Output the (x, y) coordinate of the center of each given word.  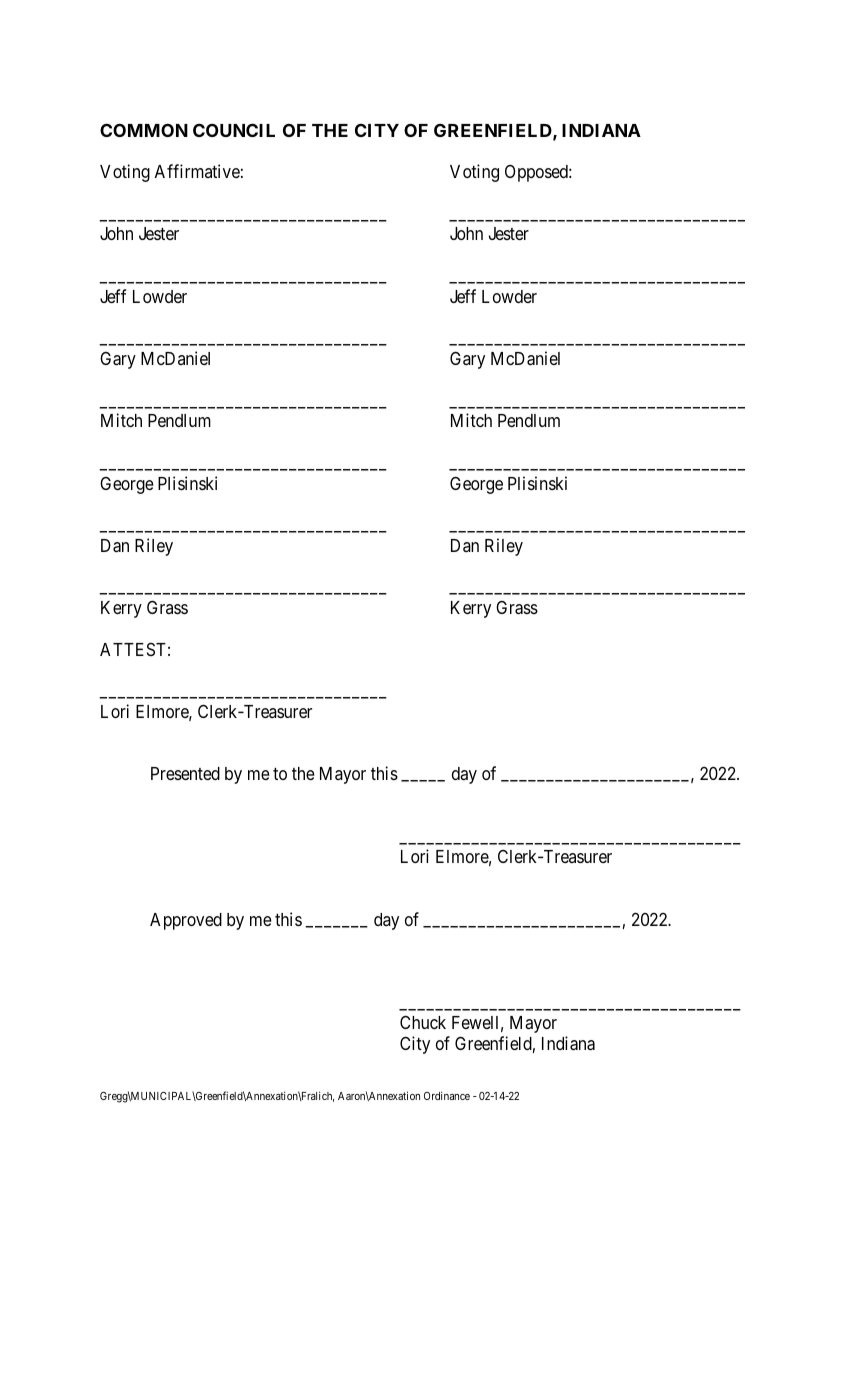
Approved (186, 921)
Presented (185, 773)
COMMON (144, 130)
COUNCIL (234, 130)
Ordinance (447, 1095)
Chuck (423, 1022)
